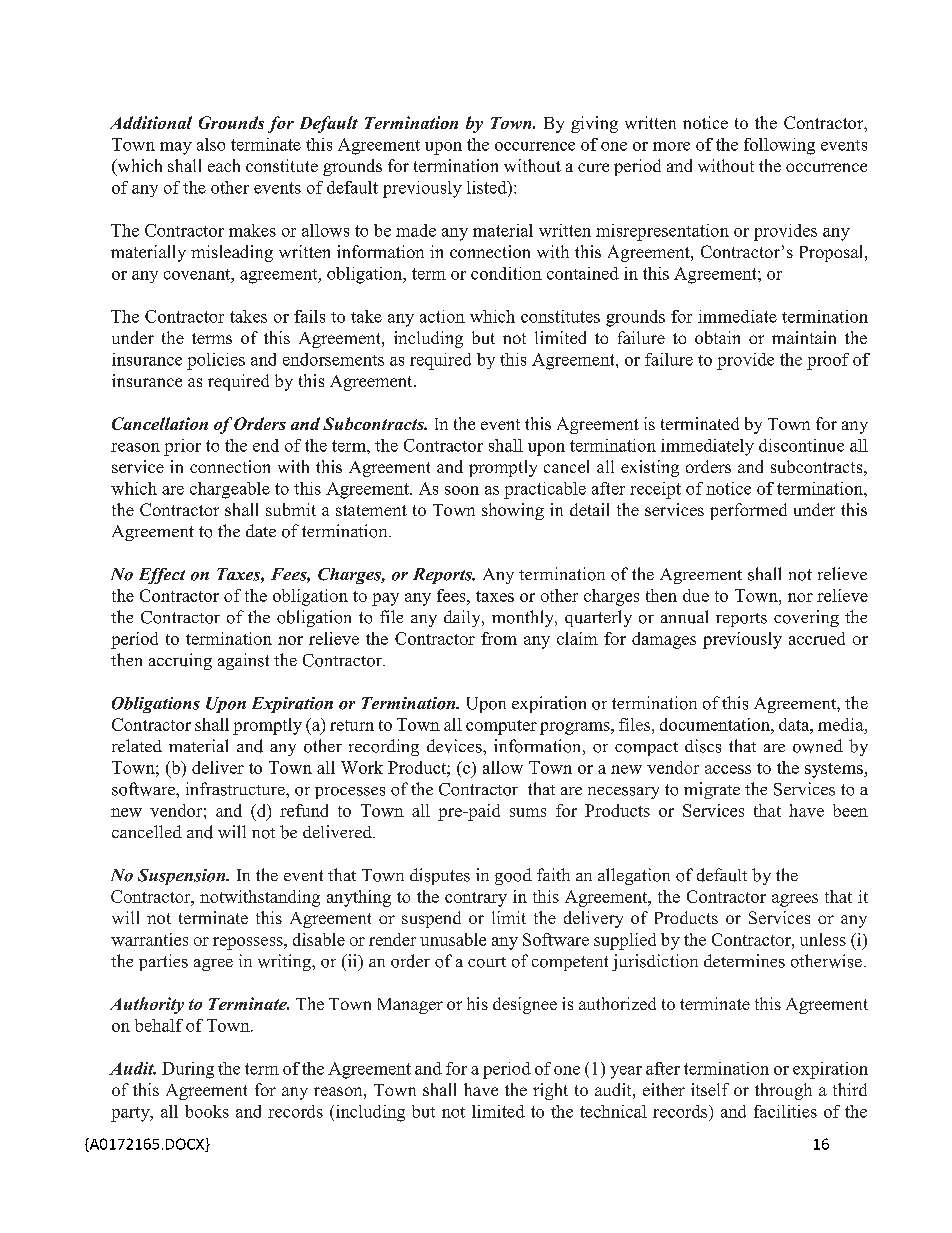  I want to click on action, so click(442, 316).
